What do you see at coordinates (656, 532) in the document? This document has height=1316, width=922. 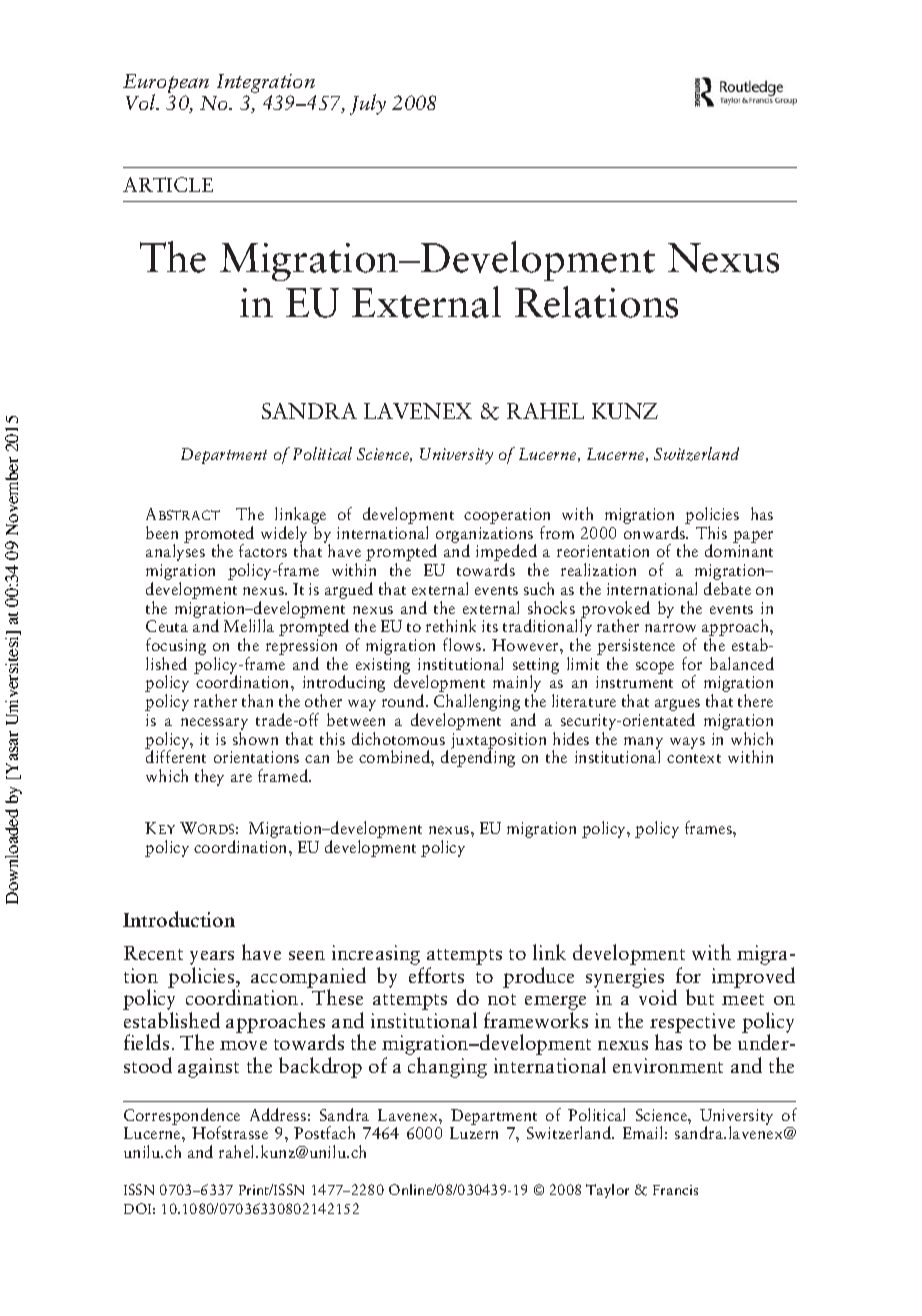 I see `onwards` at bounding box center [656, 532].
